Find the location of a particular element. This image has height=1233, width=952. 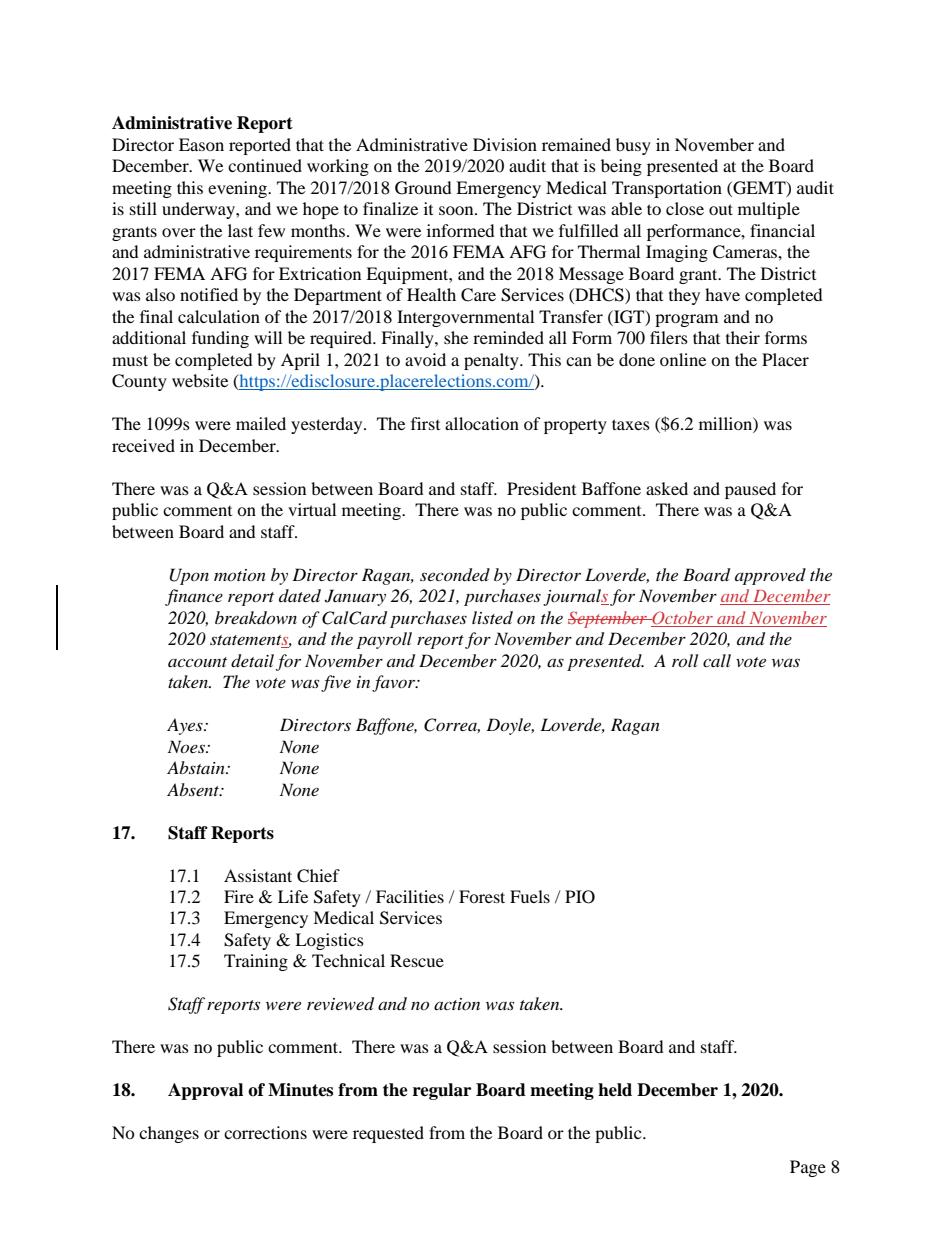

received is located at coordinates (143, 445).
